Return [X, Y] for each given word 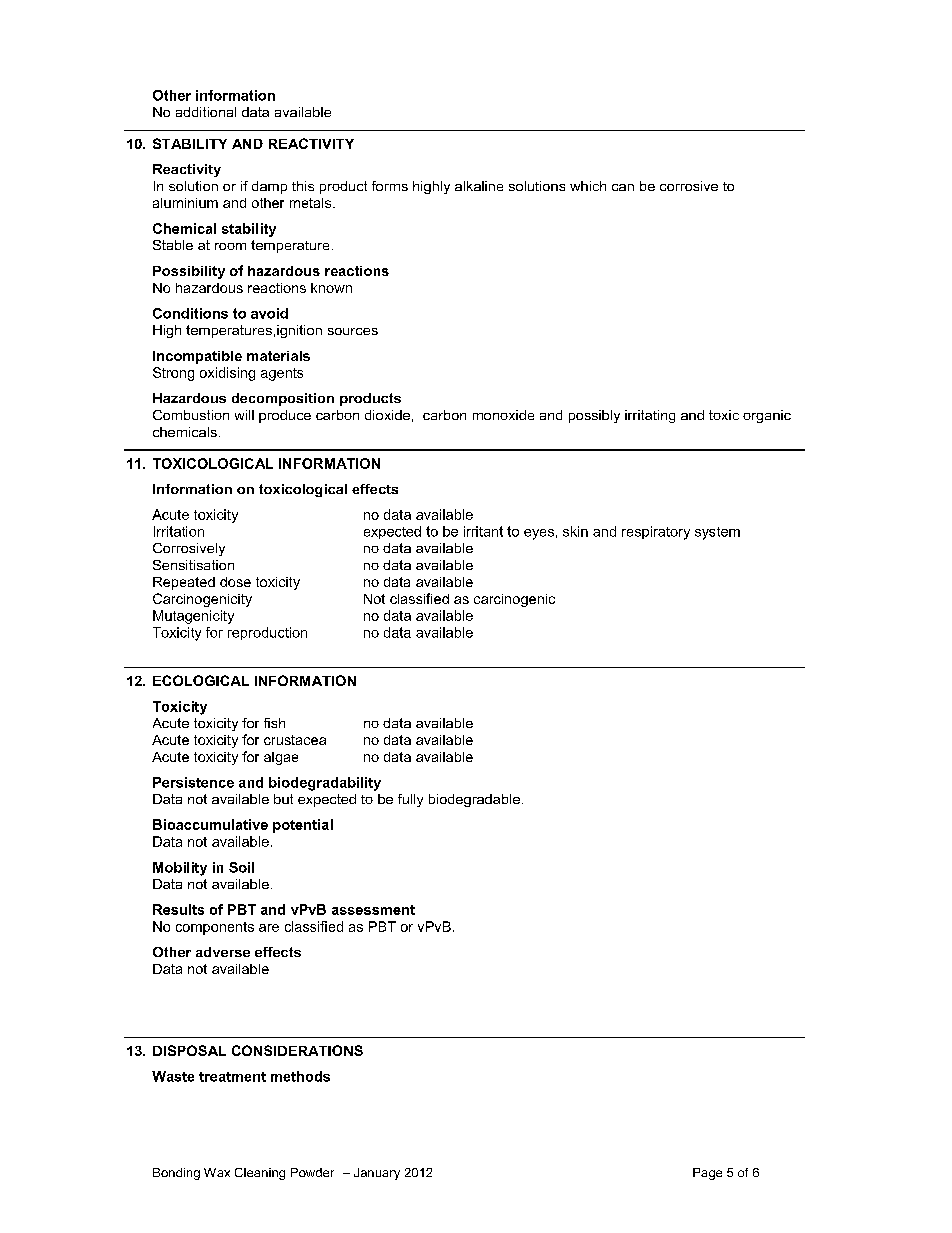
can [623, 187]
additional [206, 112]
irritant [483, 531]
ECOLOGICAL [201, 680]
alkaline [479, 186]
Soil [241, 867]
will [244, 415]
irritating [650, 416]
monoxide [503, 415]
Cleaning [260, 1174]
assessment [373, 910]
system [717, 533]
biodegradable [474, 800]
